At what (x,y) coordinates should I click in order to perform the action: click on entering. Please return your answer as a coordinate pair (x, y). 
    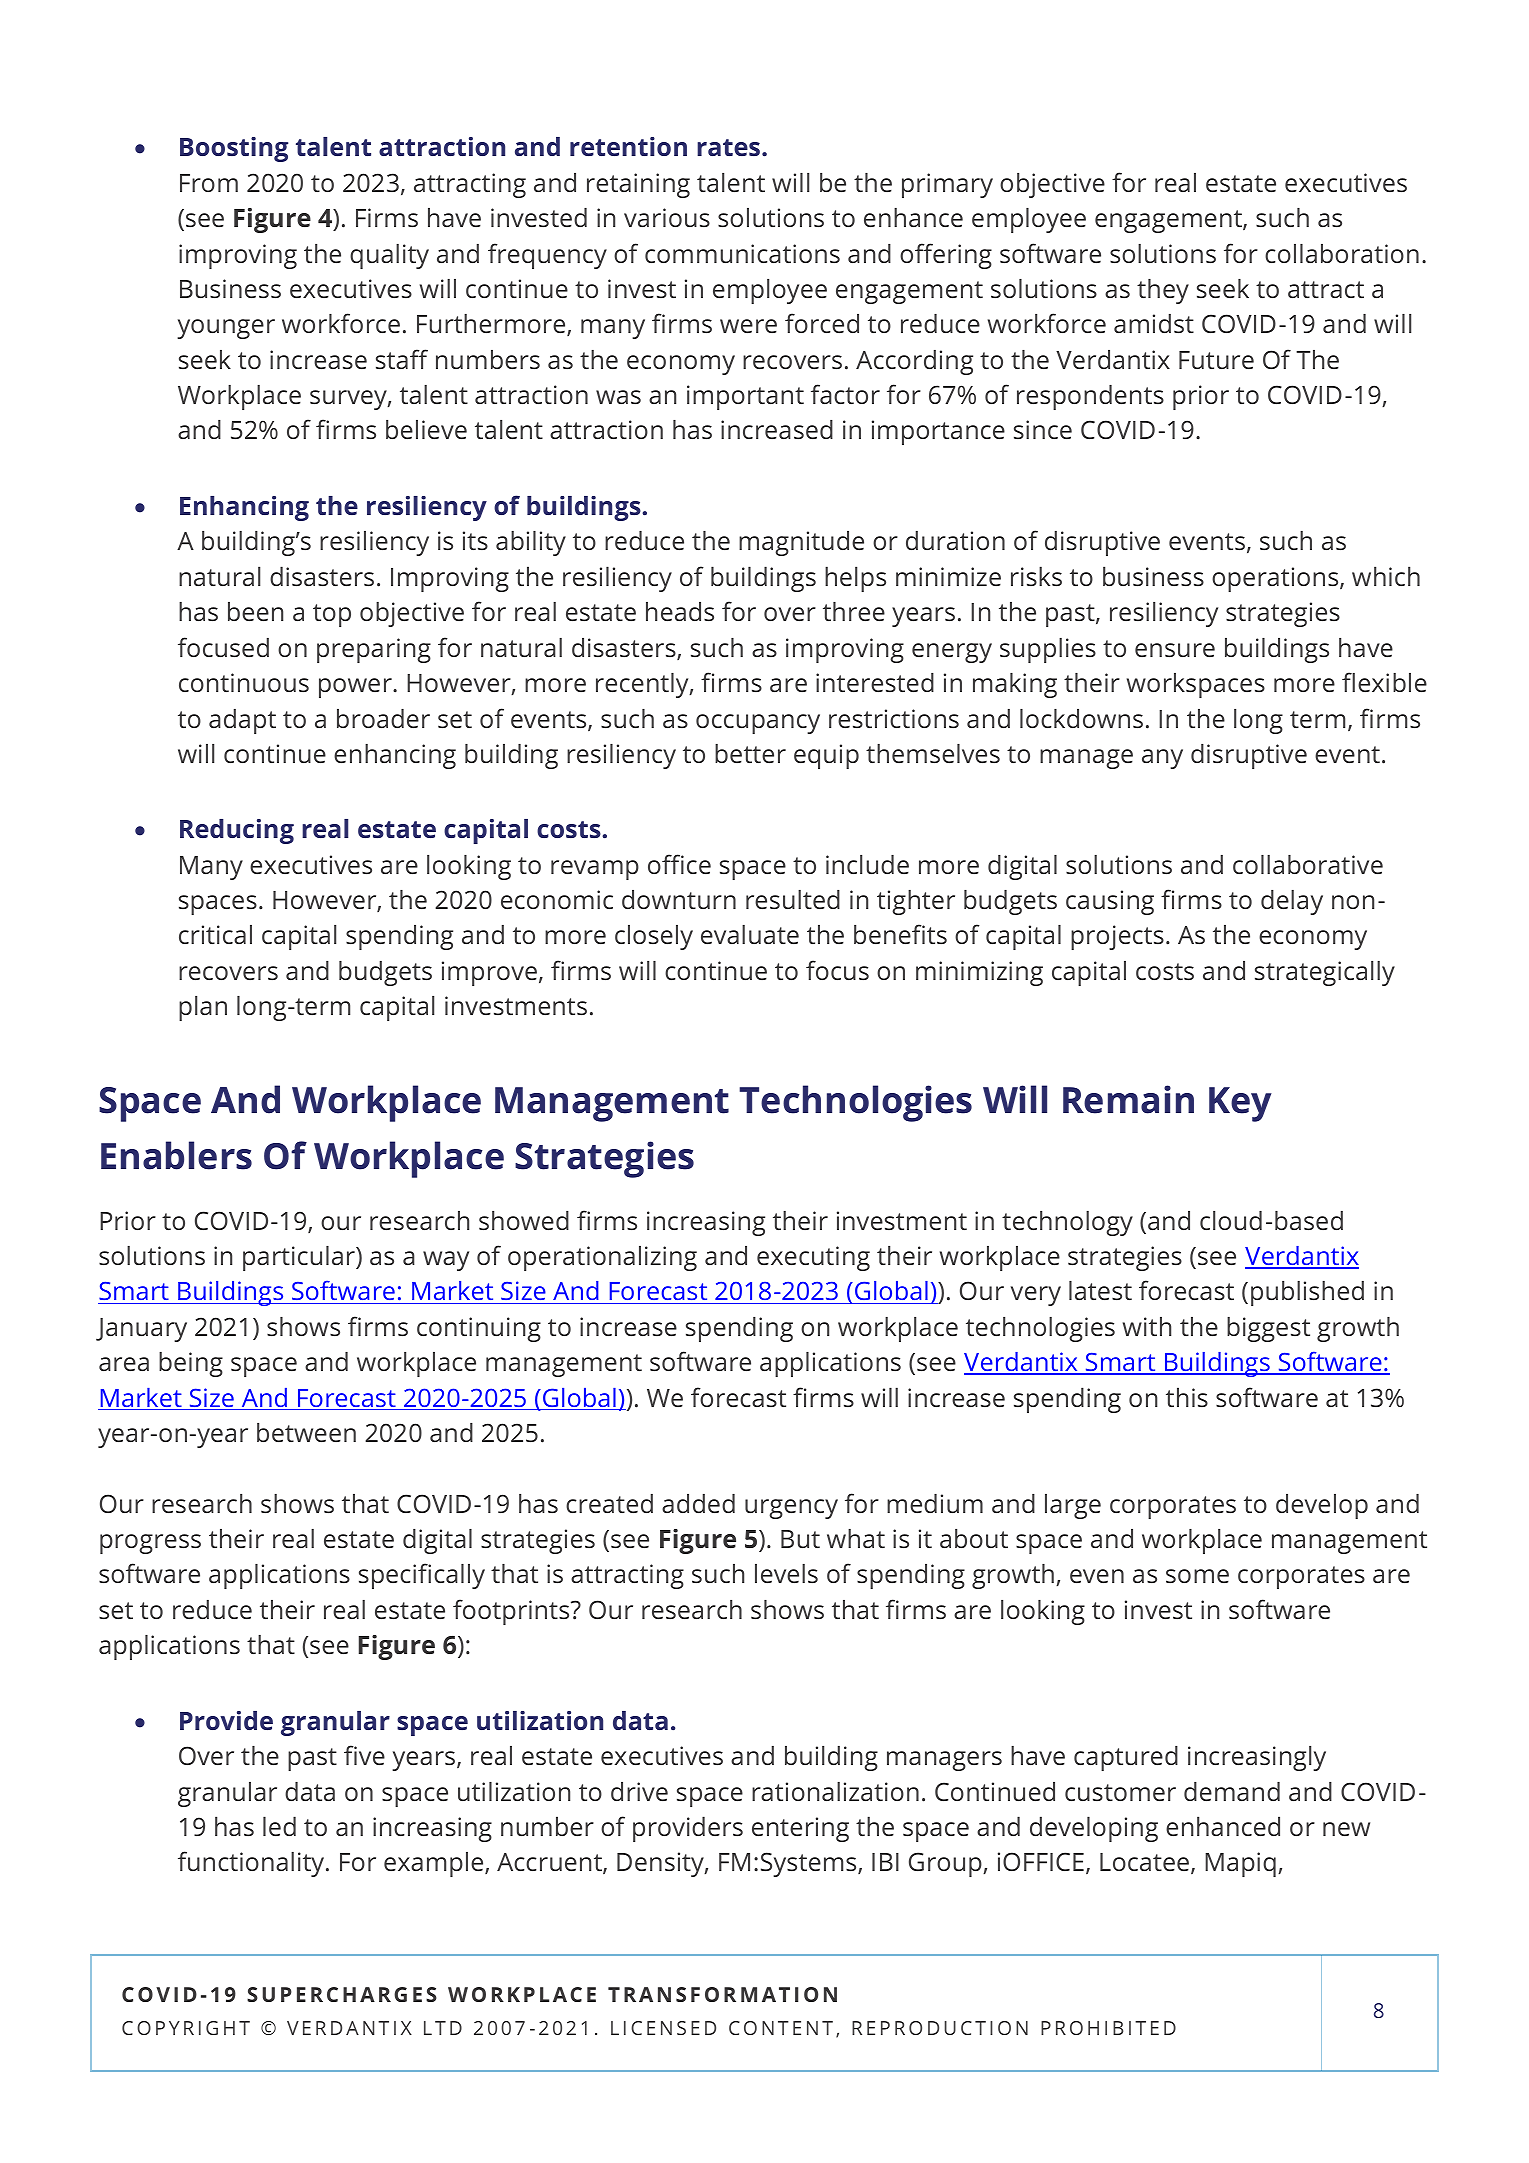
    Looking at the image, I should click on (800, 1829).
